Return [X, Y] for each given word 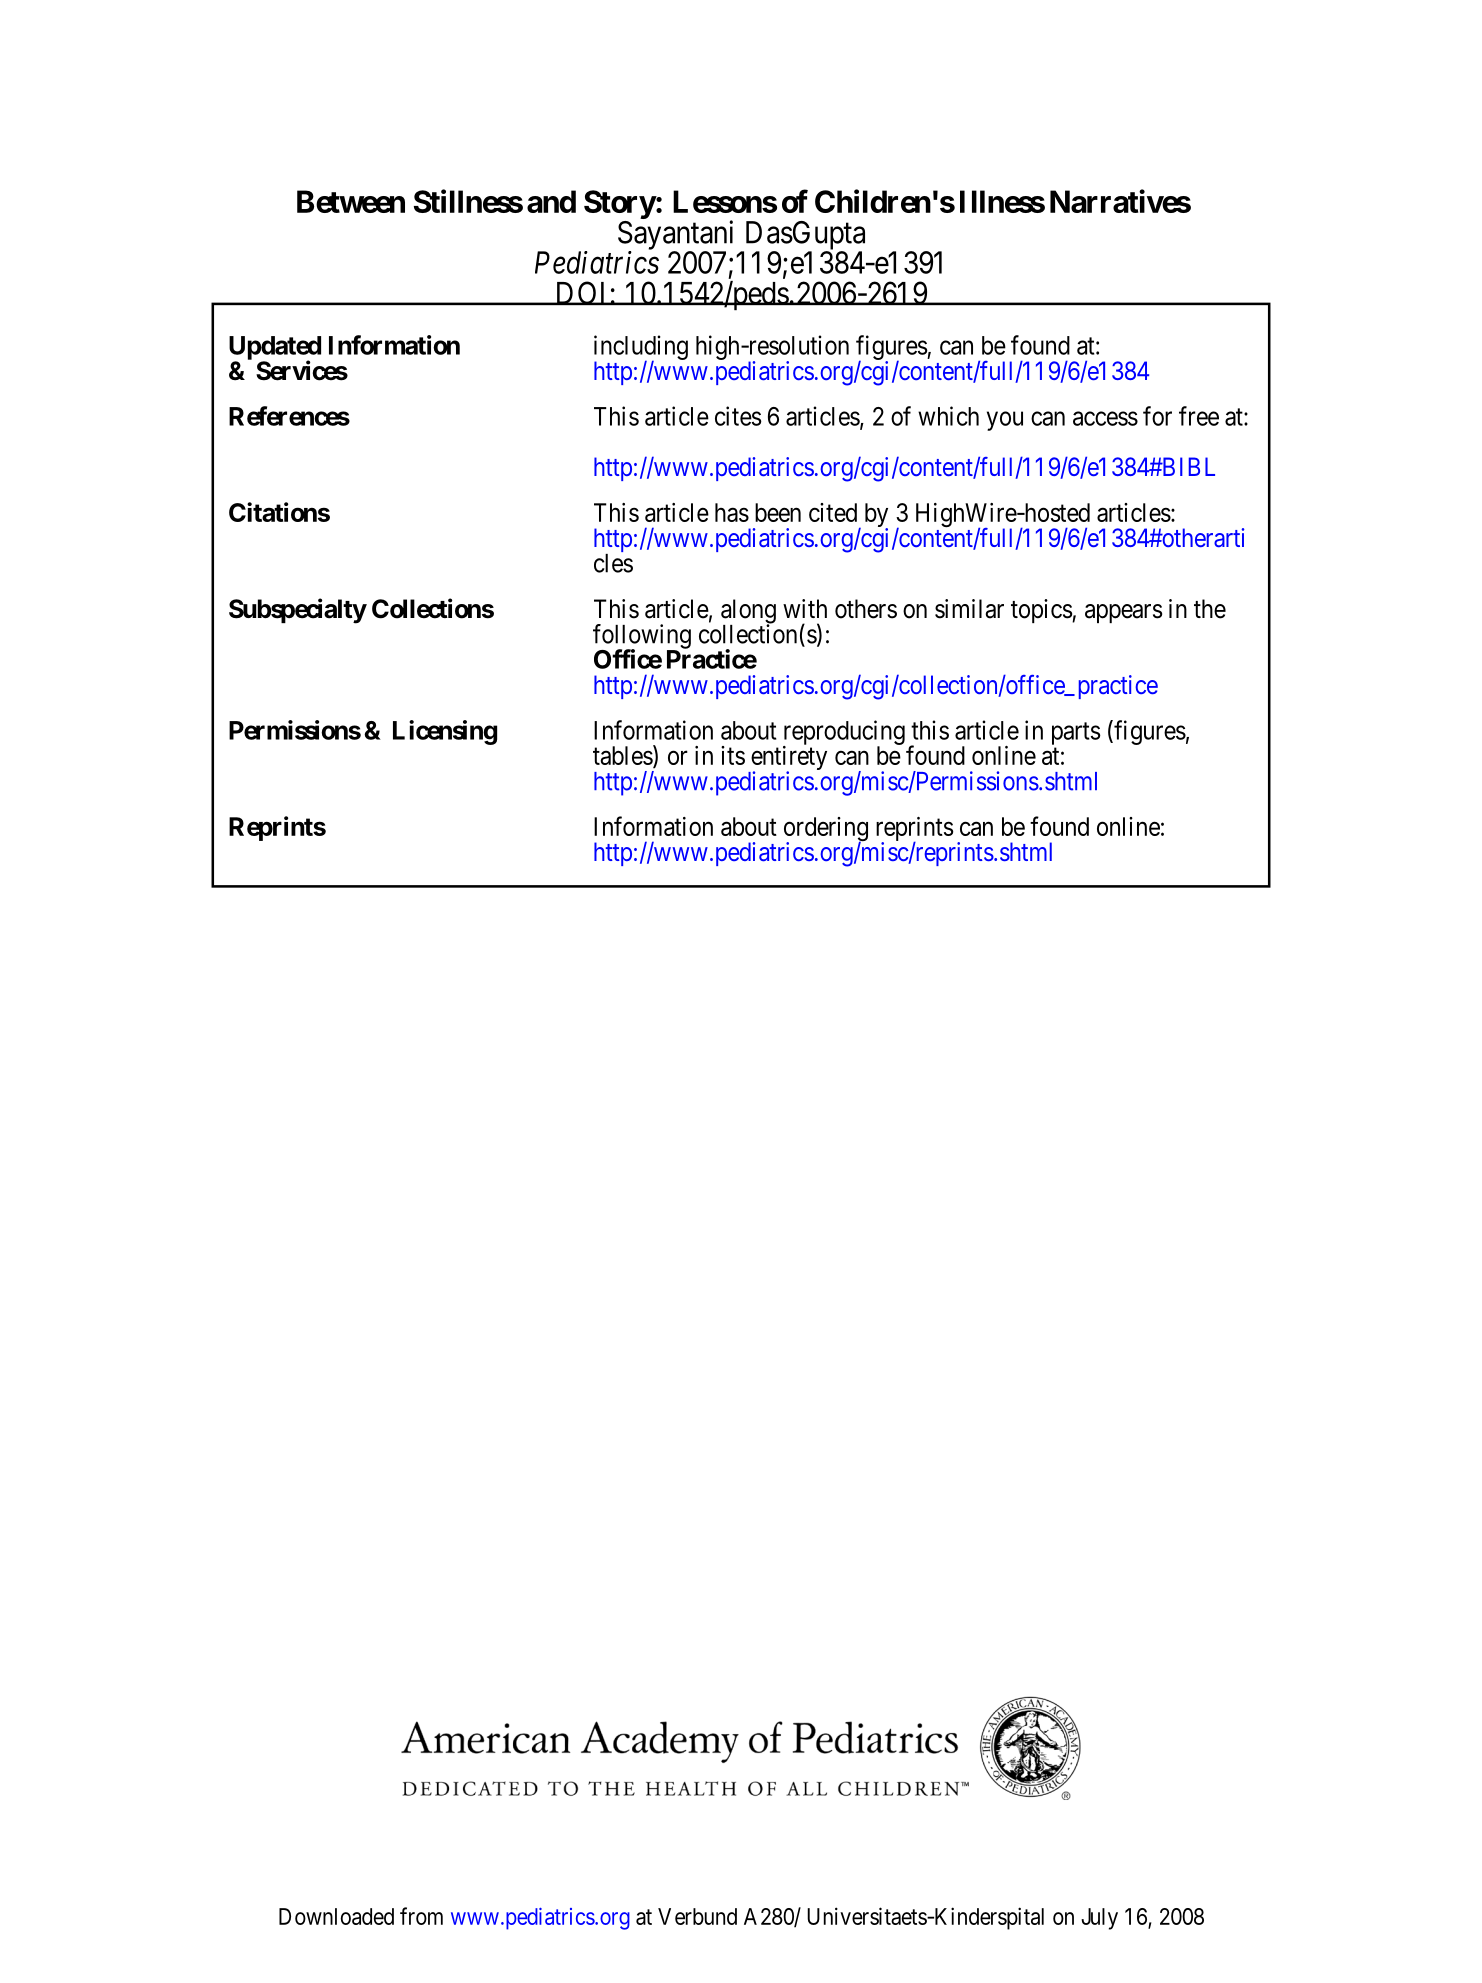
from [421, 1916]
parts [1076, 733]
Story [620, 204]
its [733, 755]
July [1099, 1919]
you [1005, 421]
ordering [826, 830]
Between [351, 201]
